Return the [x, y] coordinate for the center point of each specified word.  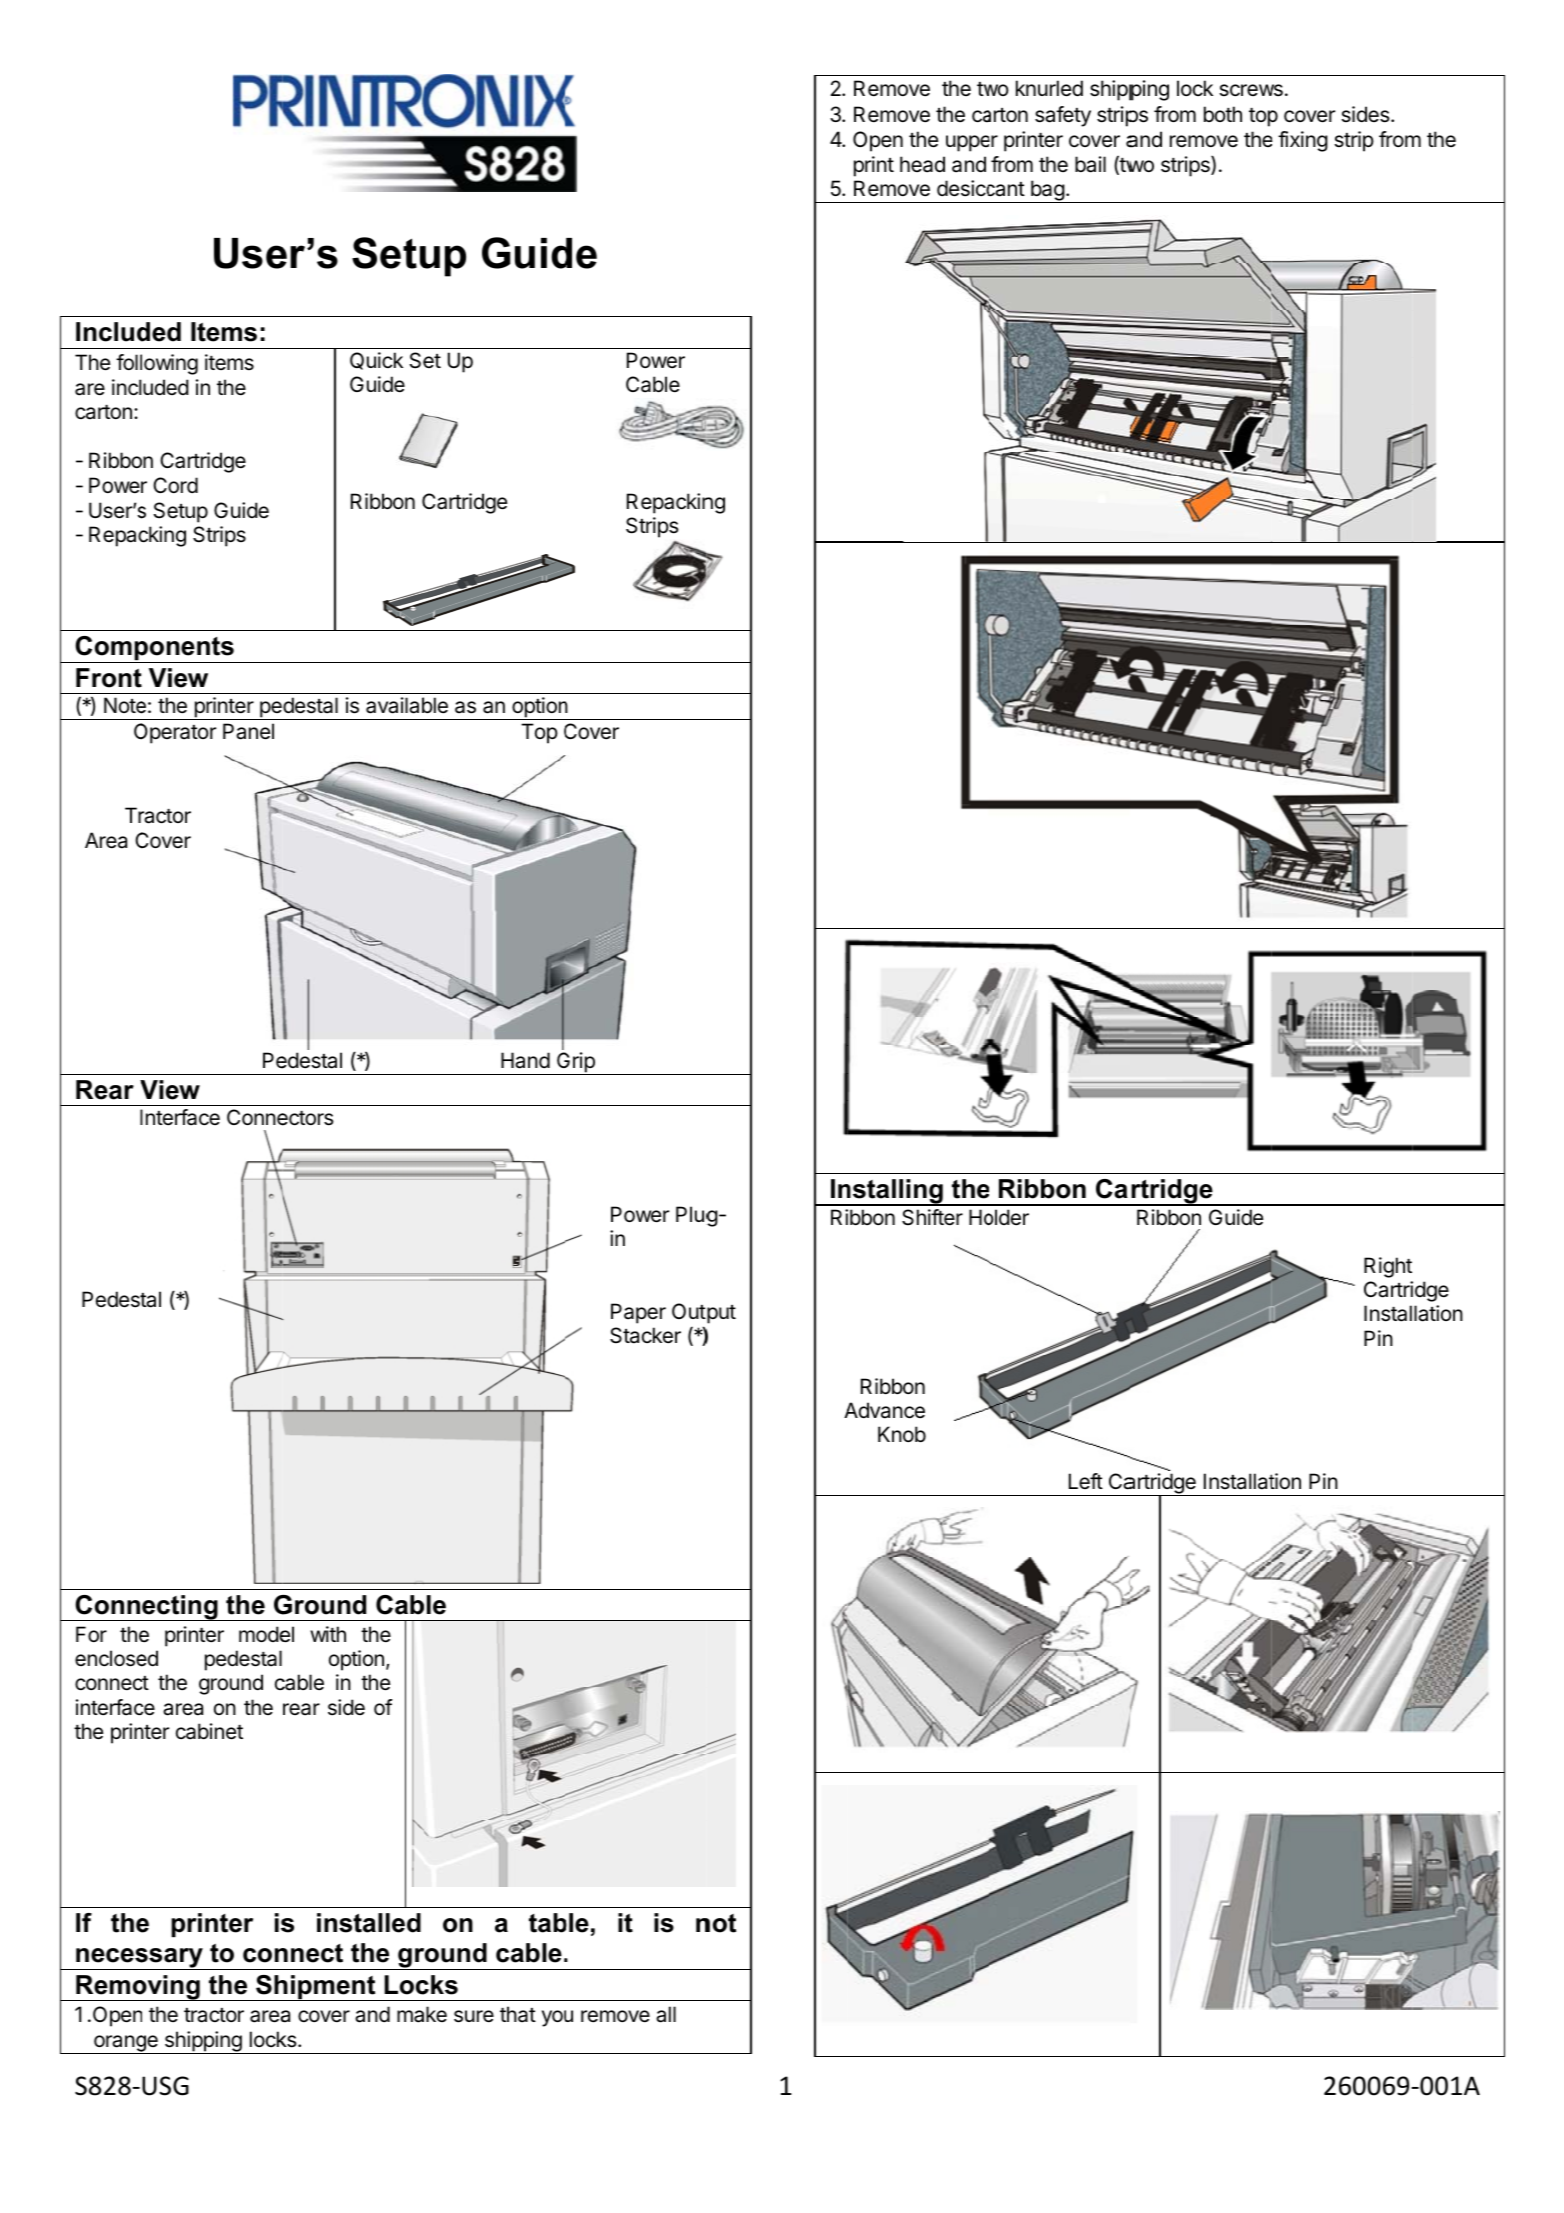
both [1223, 114]
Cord [175, 485]
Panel [248, 731]
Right [1388, 1267]
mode [264, 1634]
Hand [525, 1060]
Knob [902, 1434]
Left [1086, 1481]
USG [165, 2086]
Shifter [932, 1217]
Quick [376, 361]
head [922, 164]
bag [1047, 191]
